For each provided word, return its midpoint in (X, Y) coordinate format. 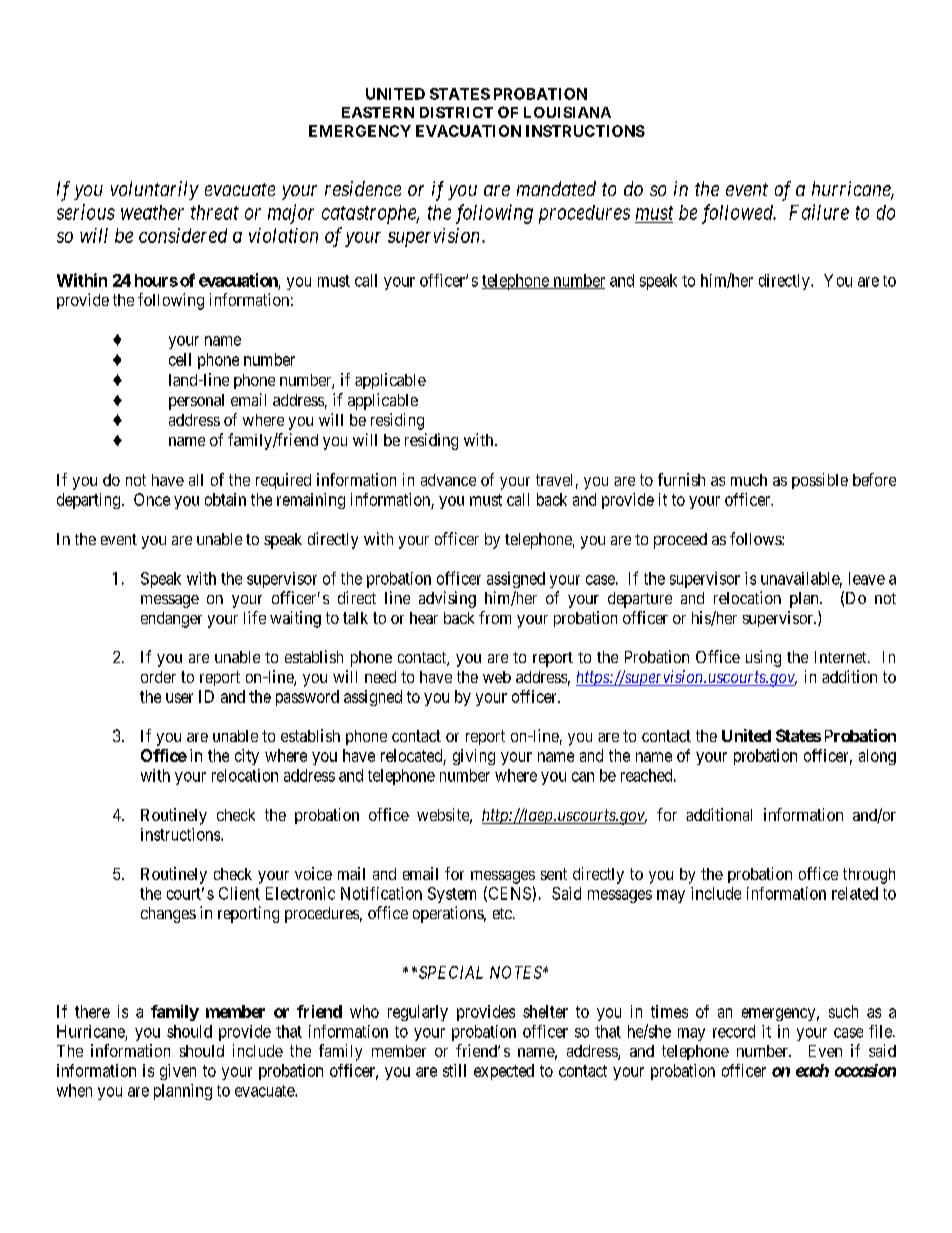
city (247, 757)
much (749, 480)
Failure (819, 212)
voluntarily (155, 190)
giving (474, 757)
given (178, 1072)
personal (196, 402)
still (454, 1070)
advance (448, 480)
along (877, 757)
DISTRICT (456, 112)
